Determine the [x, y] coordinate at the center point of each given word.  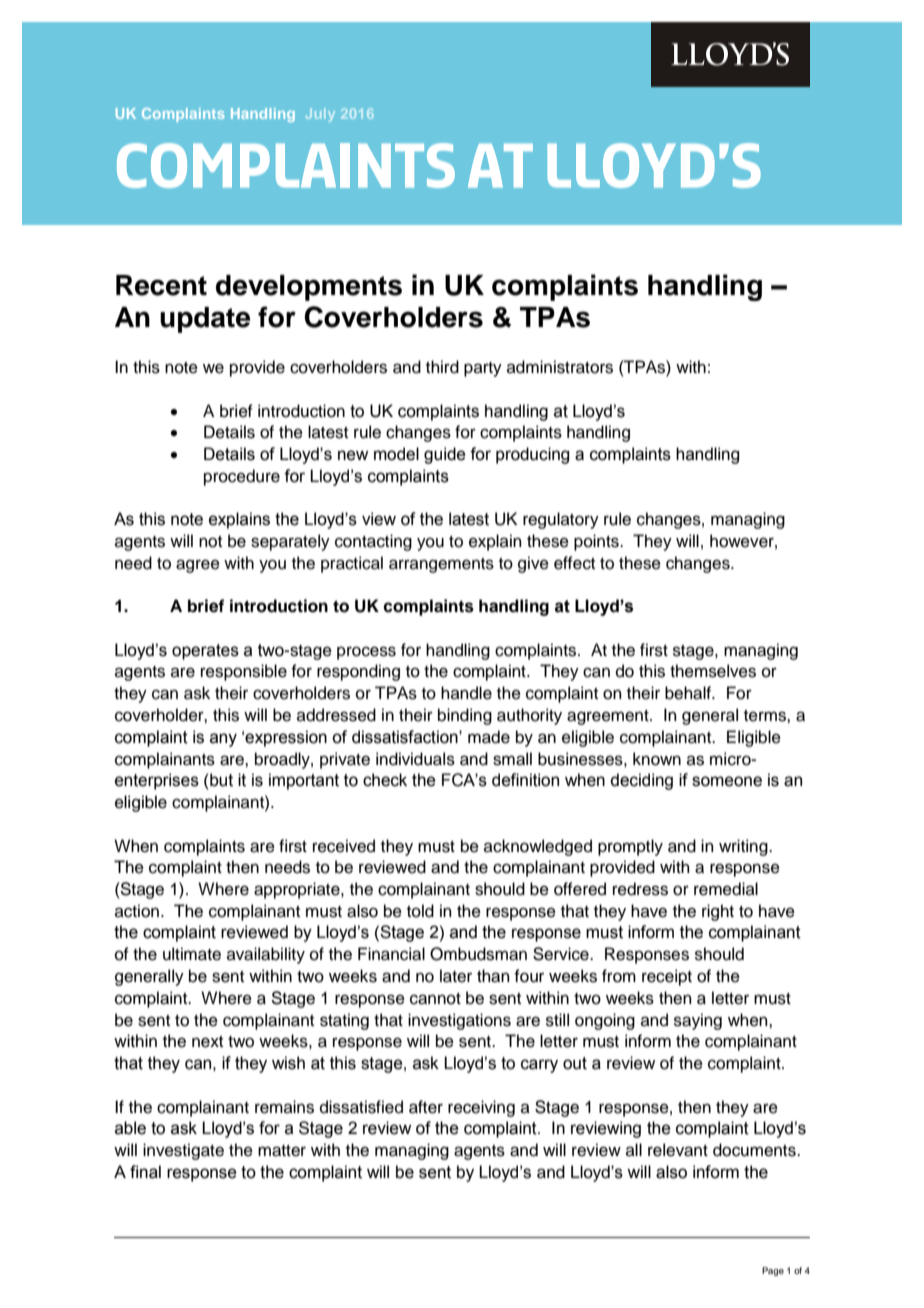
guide [445, 455]
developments [309, 288]
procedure [242, 477]
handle [466, 693]
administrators [560, 367]
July [320, 115]
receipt [667, 977]
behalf [689, 693]
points [597, 542]
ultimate [192, 954]
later [456, 976]
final [145, 1172]
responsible [244, 672]
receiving [481, 1108]
